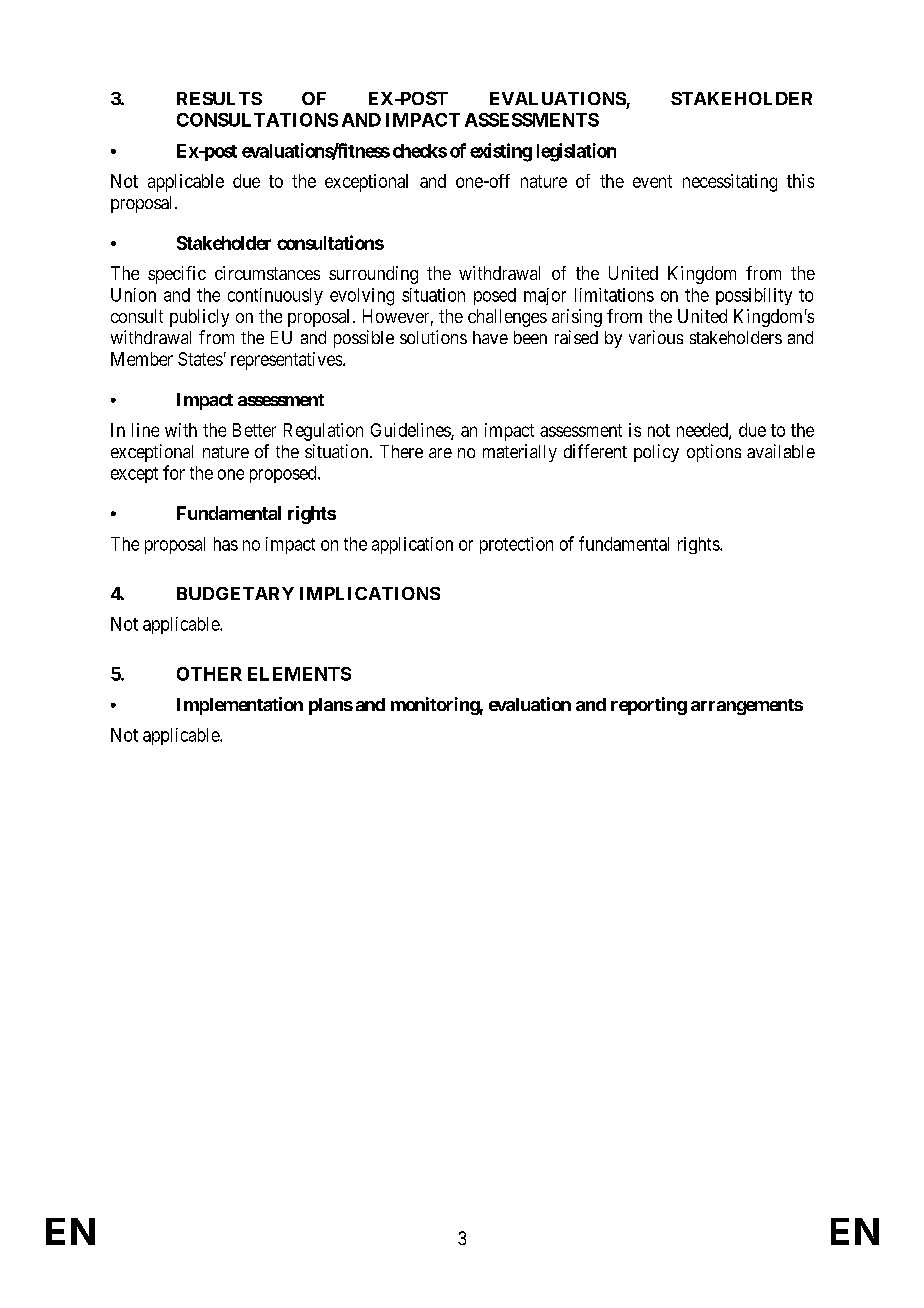 This screenshot has height=1308, width=924. I want to click on possibility, so click(754, 296).
